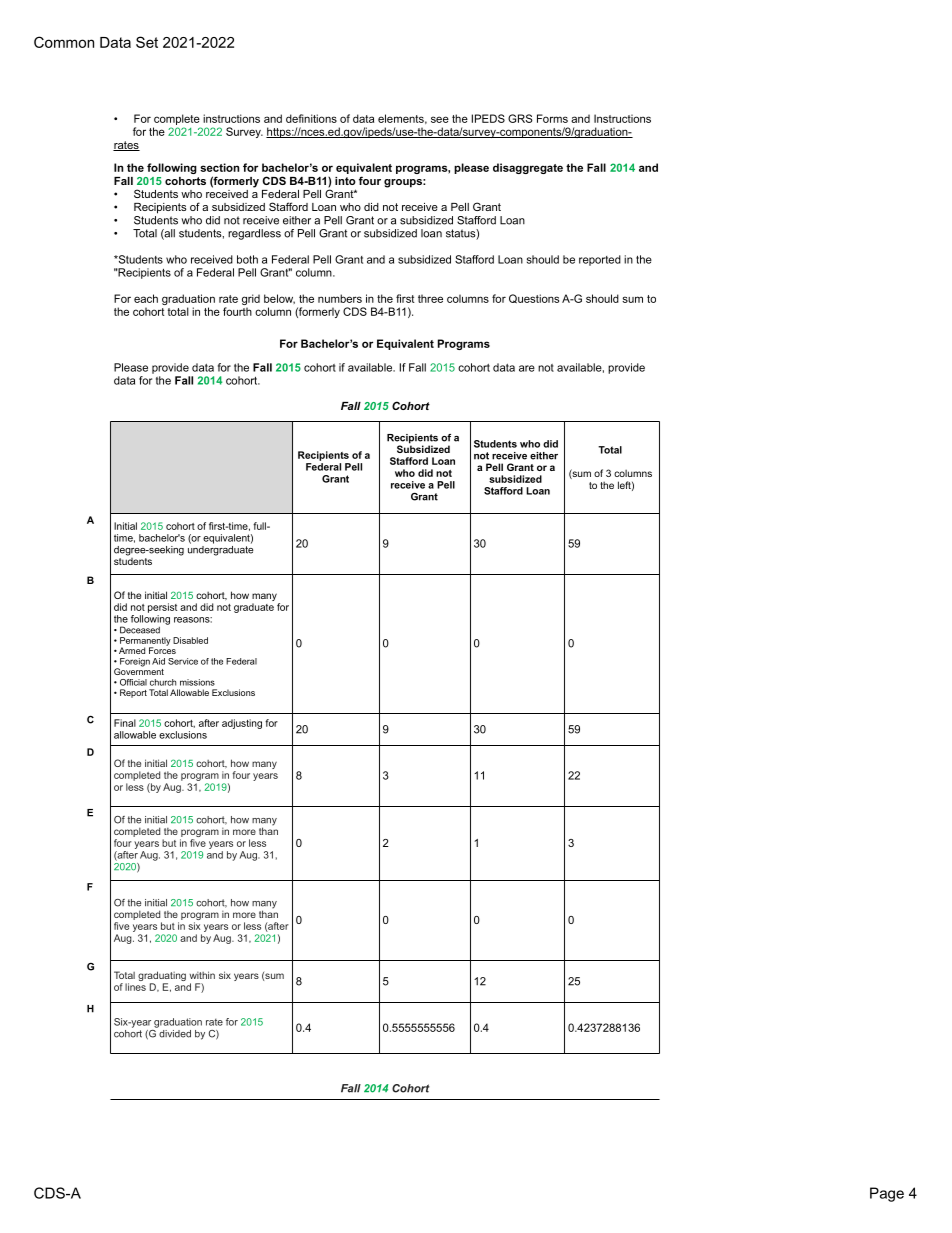 The height and width of the screenshot is (1233, 952). What do you see at coordinates (174, 1032) in the screenshot?
I see `divided` at bounding box center [174, 1032].
